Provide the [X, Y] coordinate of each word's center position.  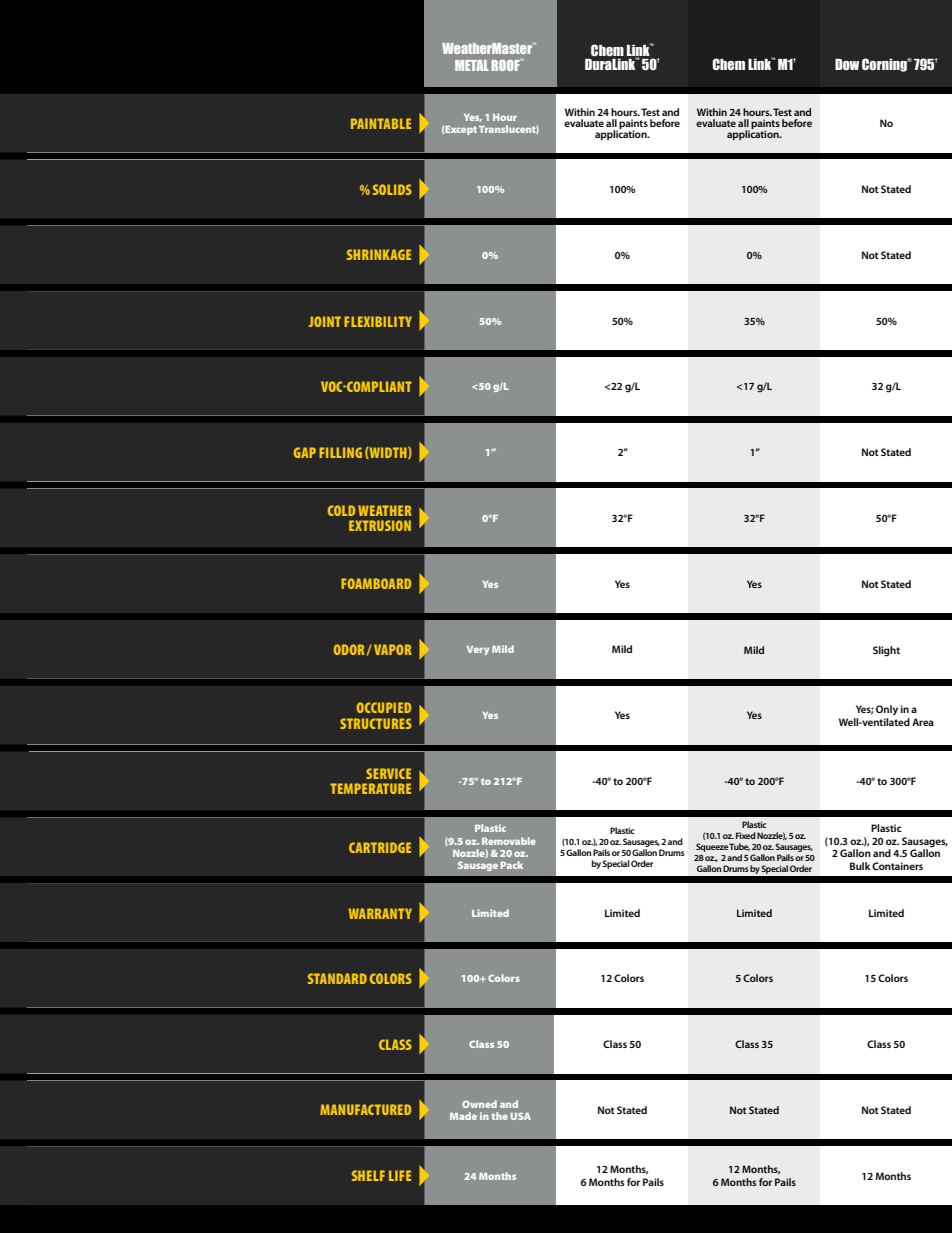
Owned [479, 1104]
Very [478, 650]
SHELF [368, 1175]
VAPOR [392, 649]
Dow [847, 64]
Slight [886, 651]
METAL [472, 65]
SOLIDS [392, 189]
